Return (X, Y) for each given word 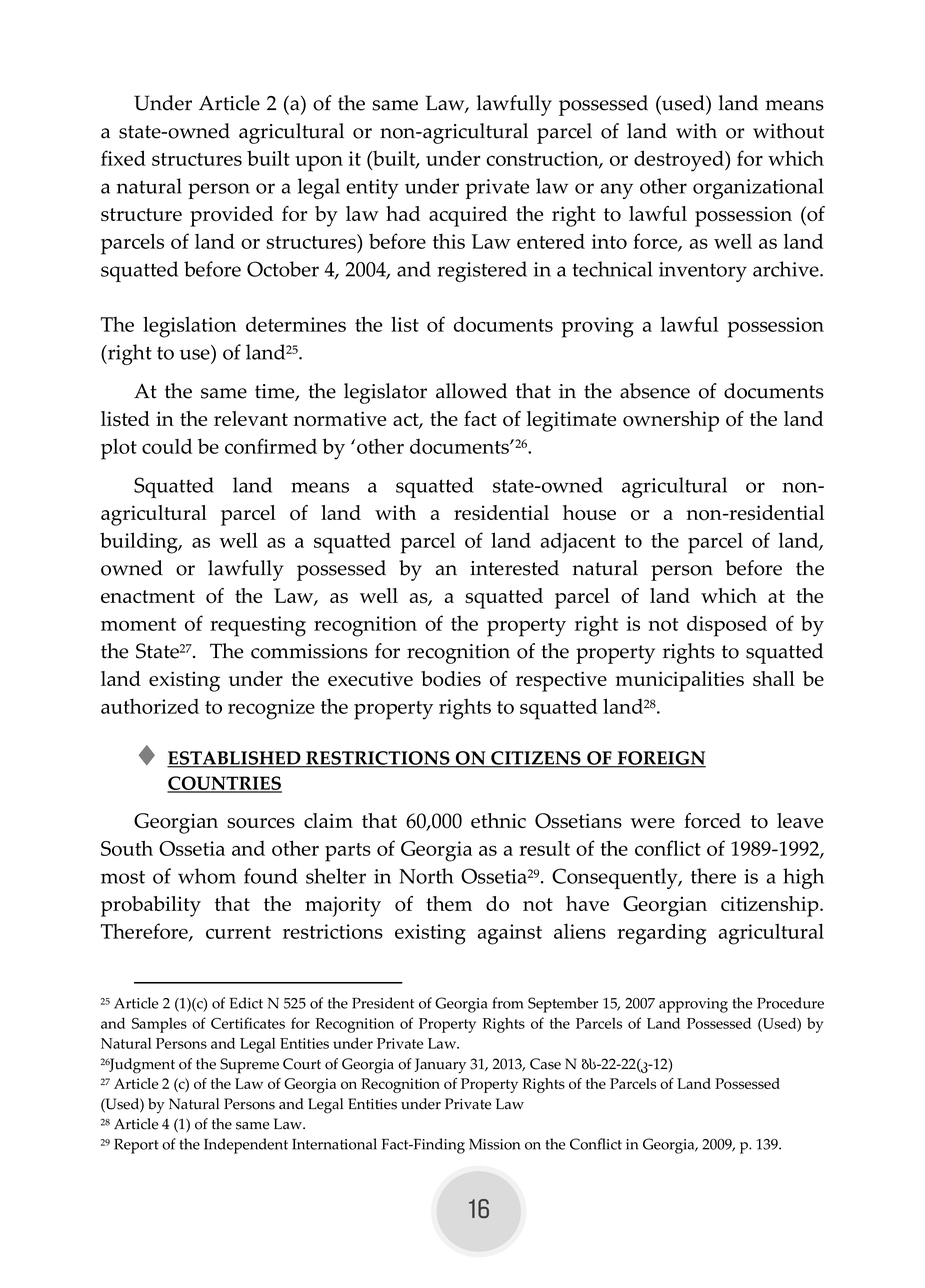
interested (514, 568)
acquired (468, 216)
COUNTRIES (224, 784)
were (652, 823)
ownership (671, 421)
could (167, 446)
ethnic (498, 820)
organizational (758, 188)
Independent (246, 1146)
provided (231, 216)
